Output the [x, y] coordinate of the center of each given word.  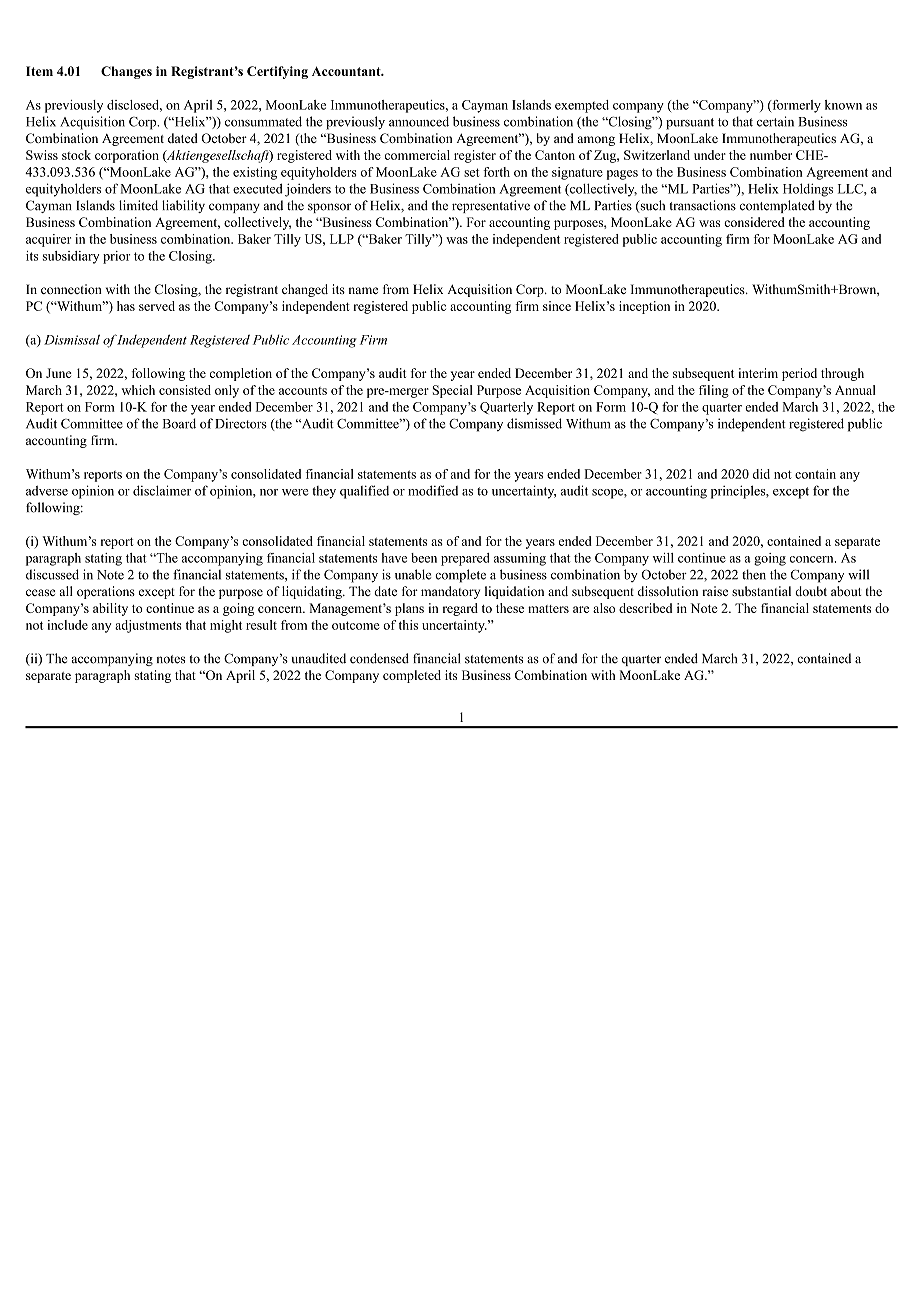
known [843, 105]
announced [419, 121]
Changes [126, 72]
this [408, 625]
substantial [761, 591]
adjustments [148, 626]
